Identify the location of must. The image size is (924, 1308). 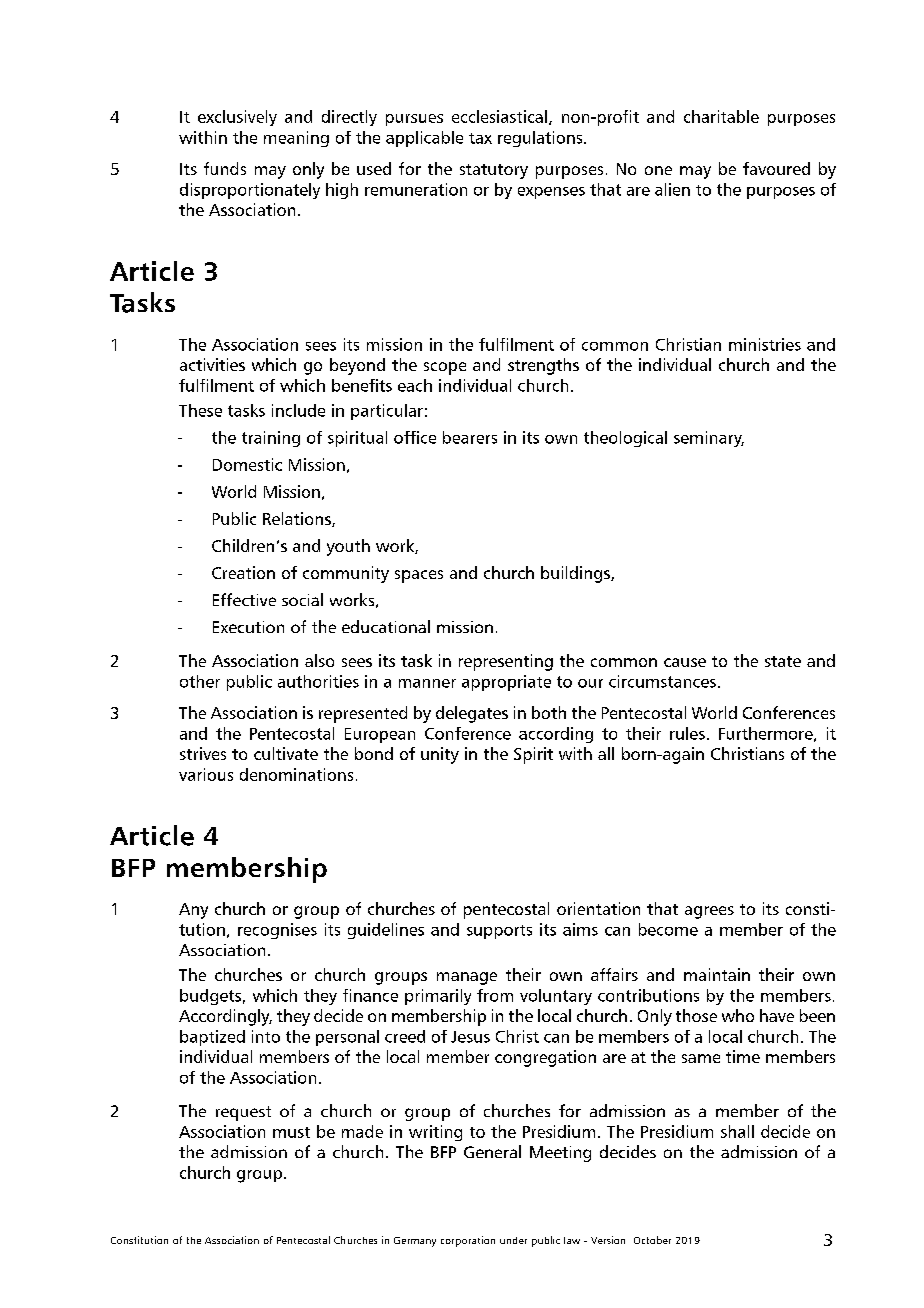
(291, 1132).
